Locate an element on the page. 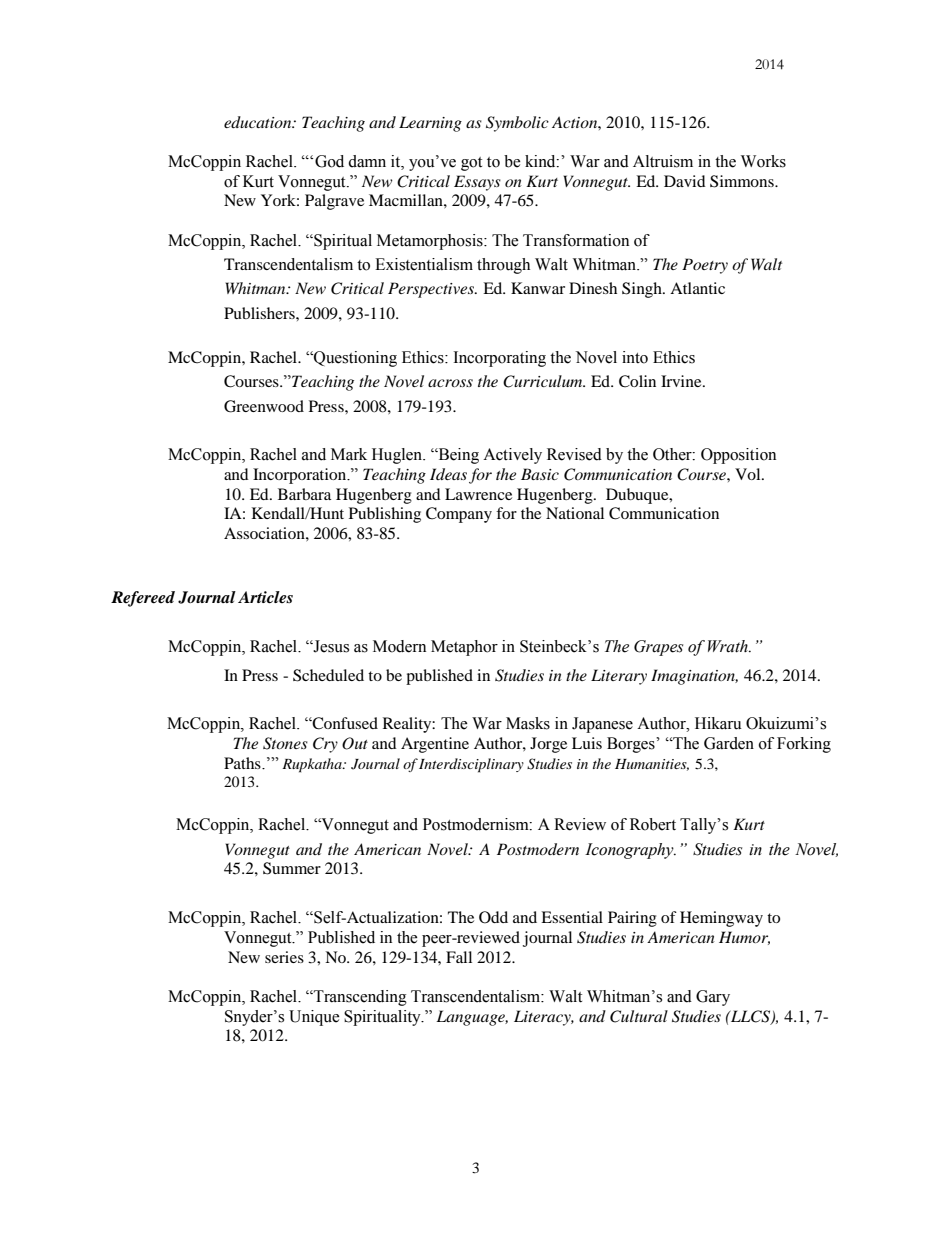 The width and height of the image is (952, 1233). Wrath is located at coordinates (729, 646).
